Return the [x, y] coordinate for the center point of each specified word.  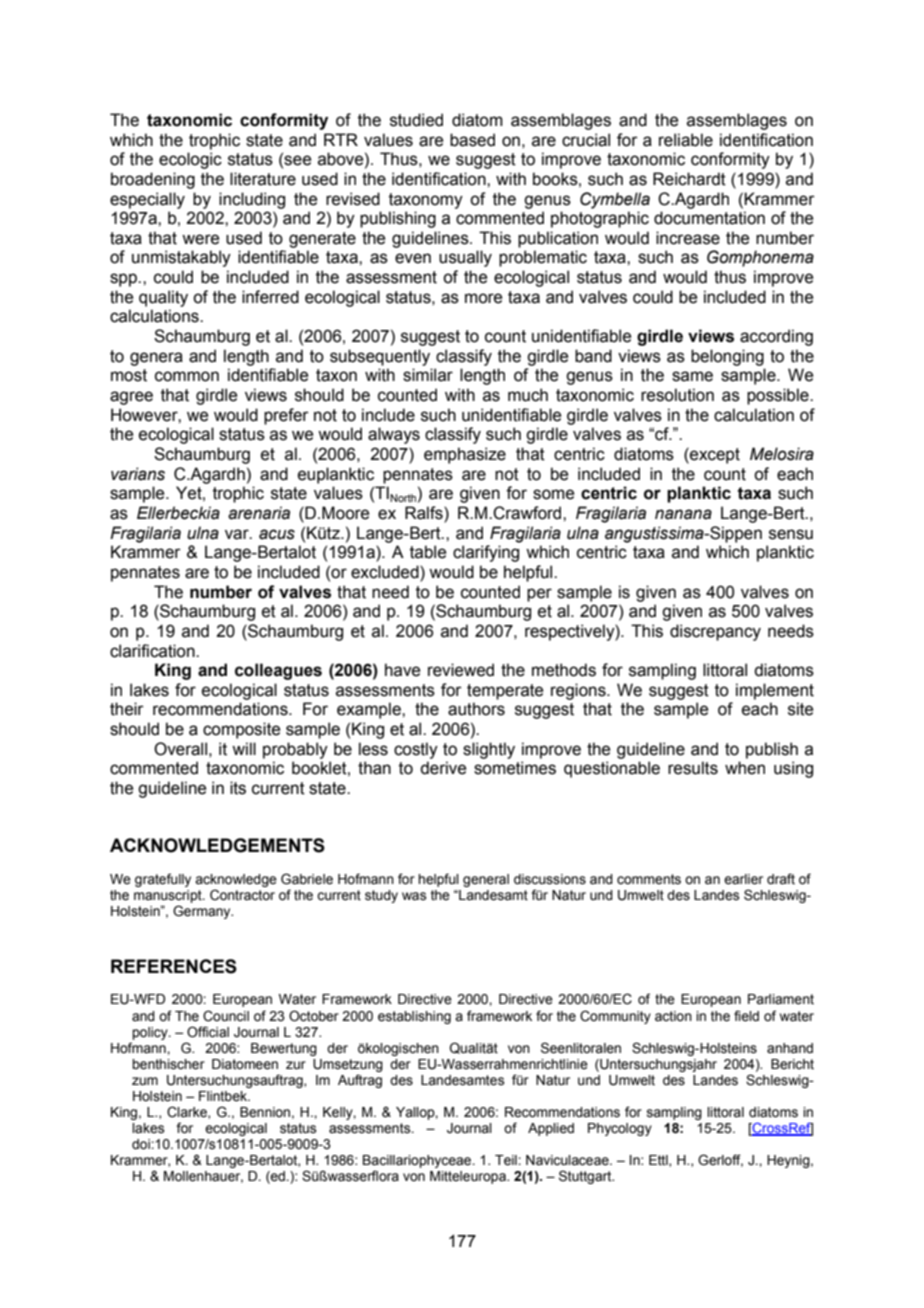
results [693, 768]
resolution [677, 395]
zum [145, 1081]
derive [443, 768]
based [472, 140]
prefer [286, 416]
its [238, 788]
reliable [686, 140]
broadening [153, 180]
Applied [551, 1129]
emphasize [465, 455]
